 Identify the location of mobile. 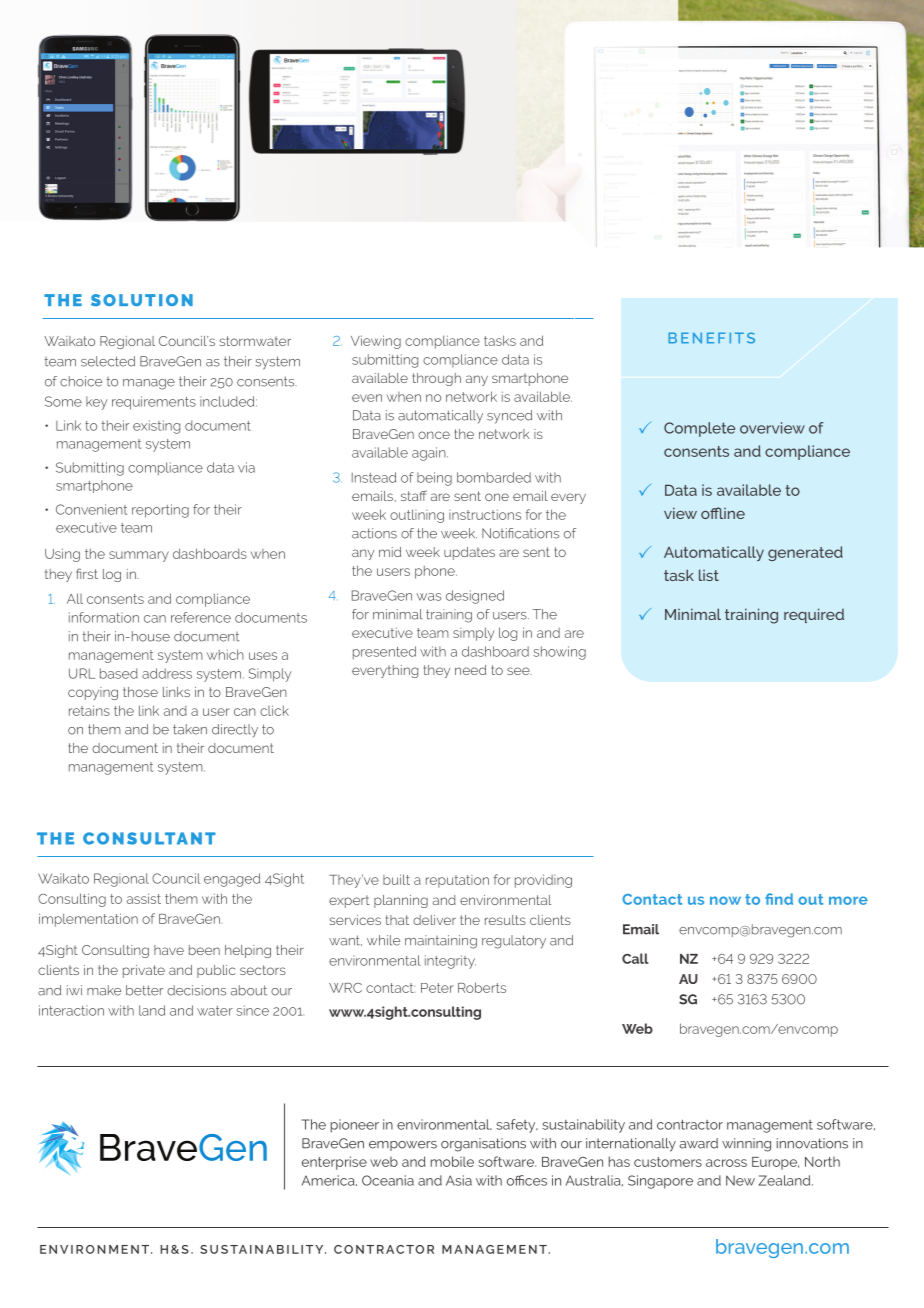
(452, 1161).
